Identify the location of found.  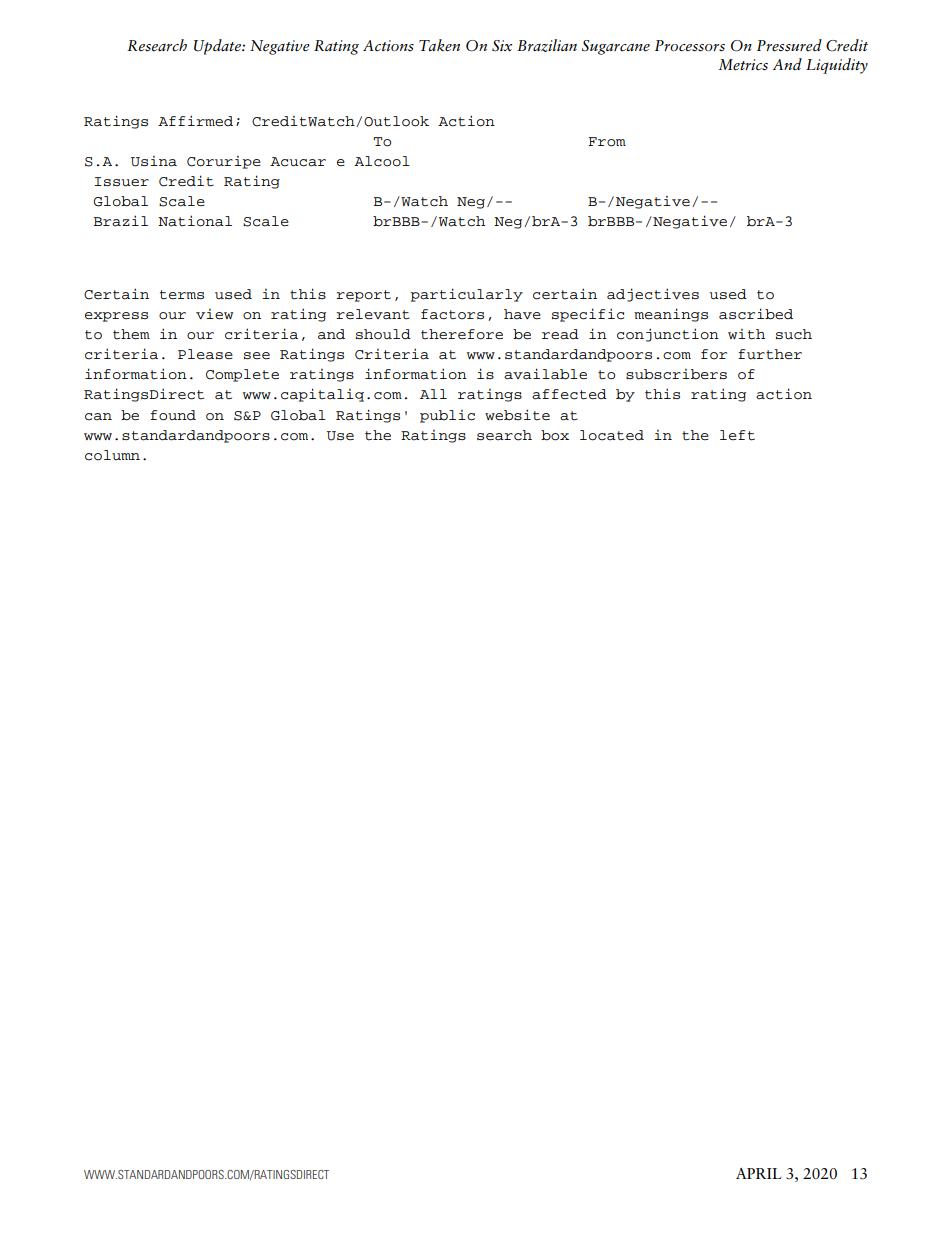
(173, 415).
